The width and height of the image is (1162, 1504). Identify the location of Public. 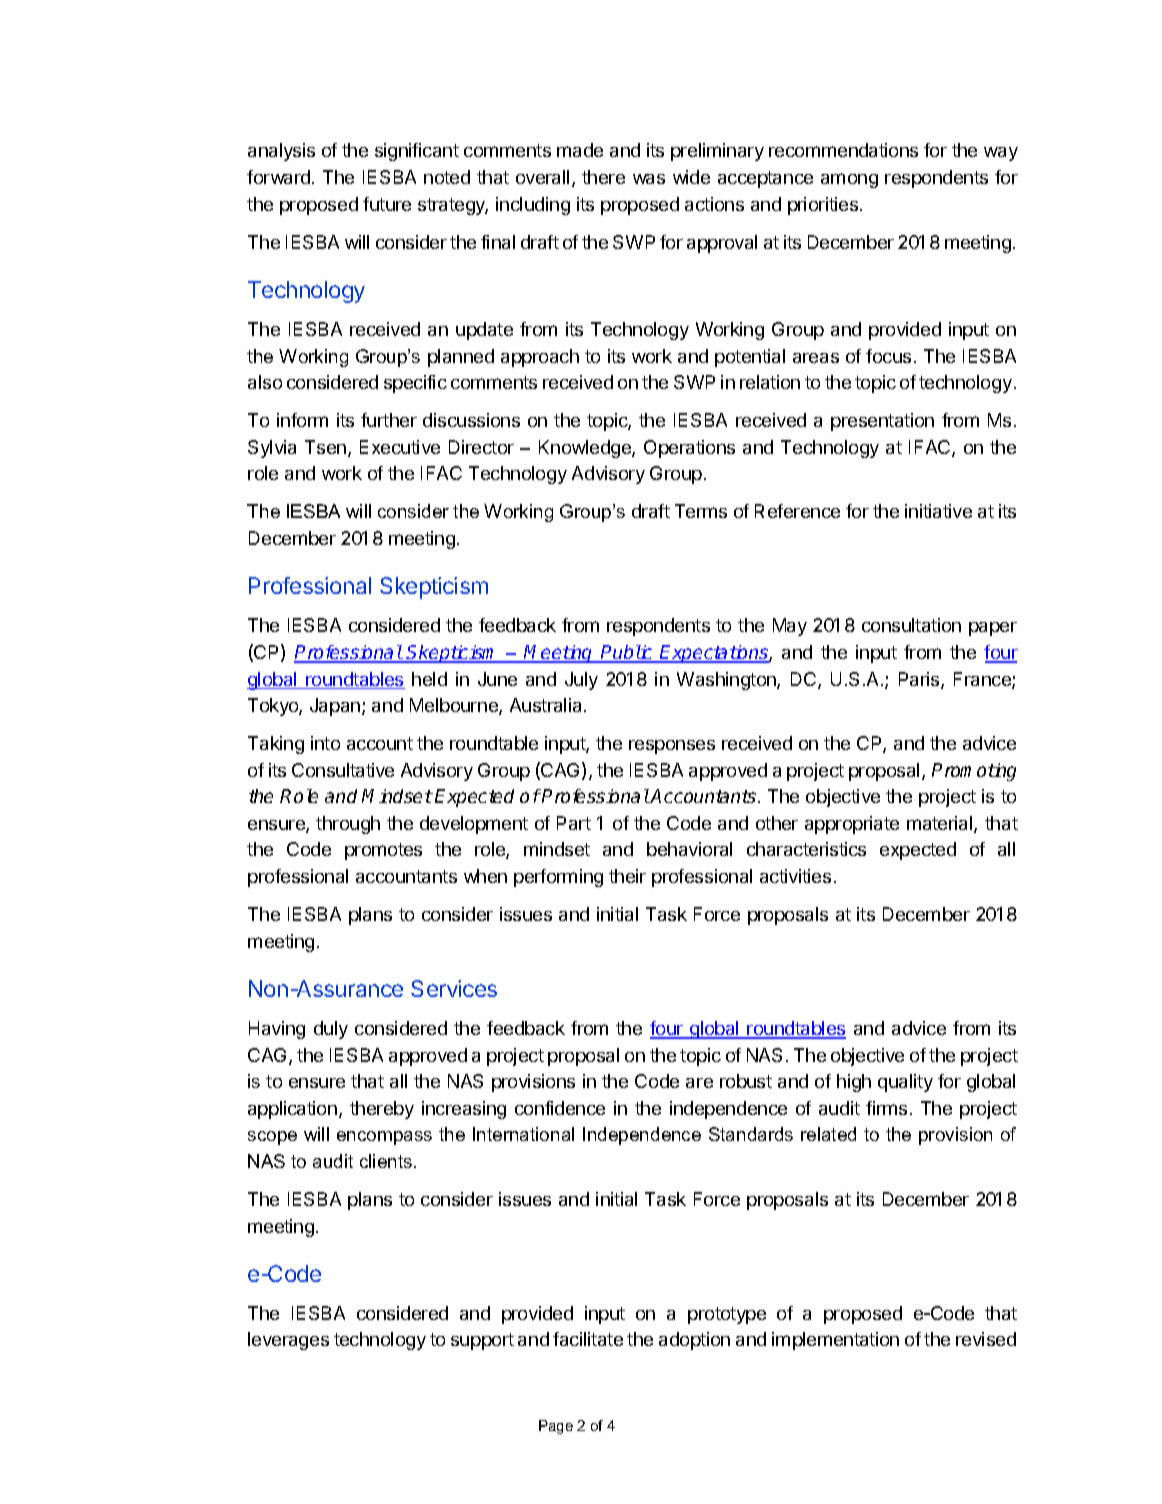
(627, 653).
